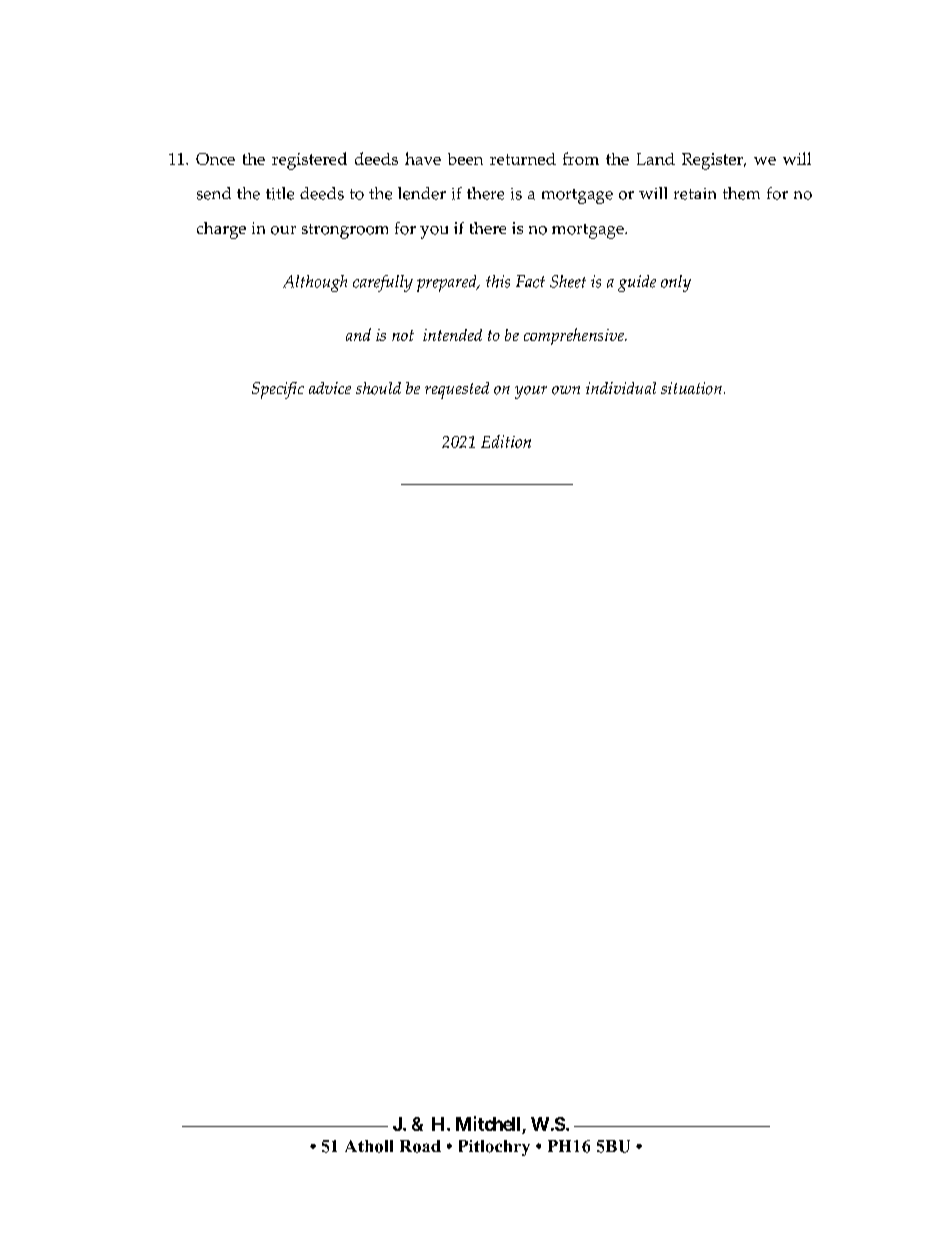 The width and height of the screenshot is (952, 1233). I want to click on requested, so click(457, 390).
